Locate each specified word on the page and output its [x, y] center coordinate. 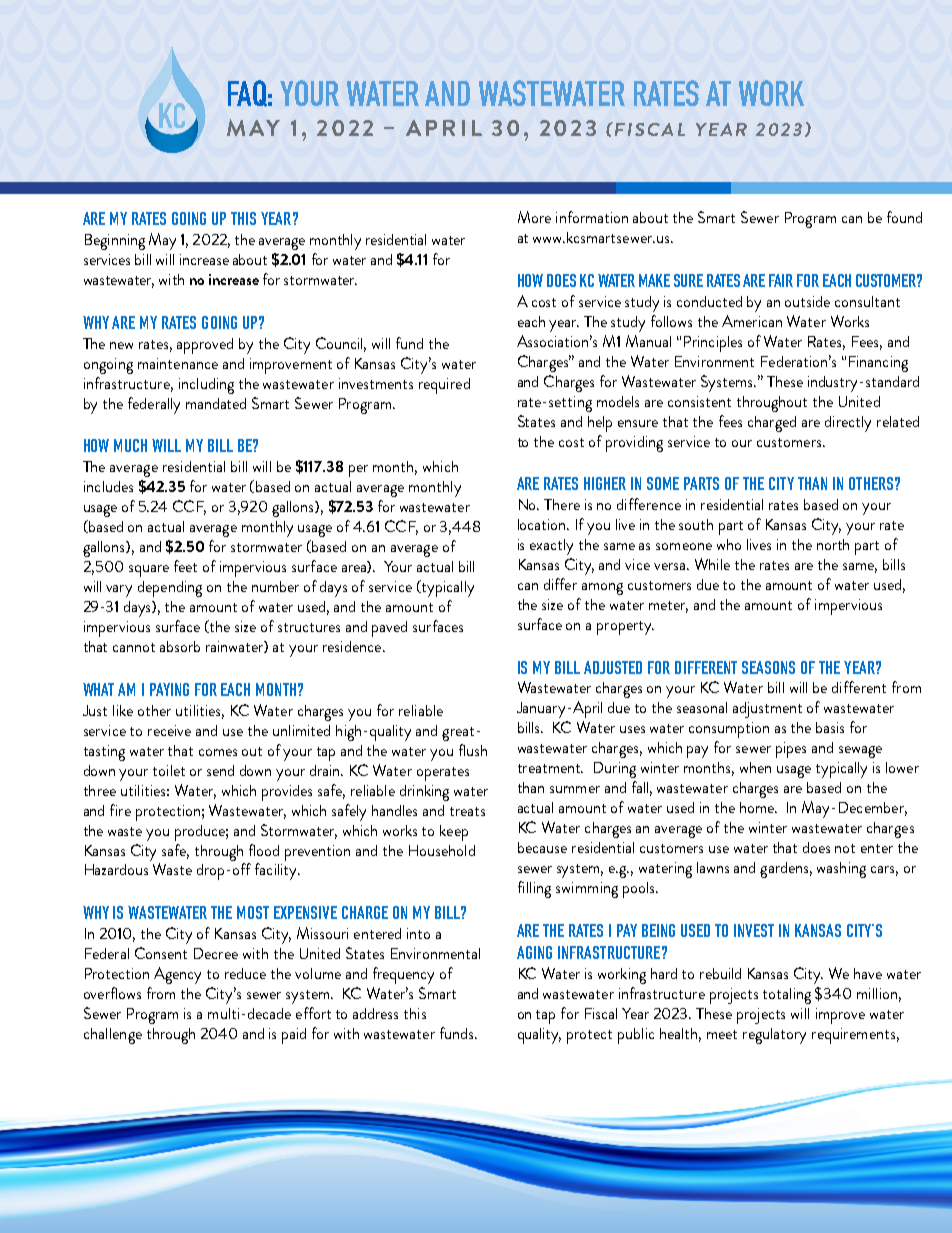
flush [473, 750]
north [833, 544]
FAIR [781, 280]
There [562, 504]
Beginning [115, 242]
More [534, 217]
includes [108, 486]
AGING [534, 952]
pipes [791, 750]
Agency [177, 975]
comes [218, 752]
